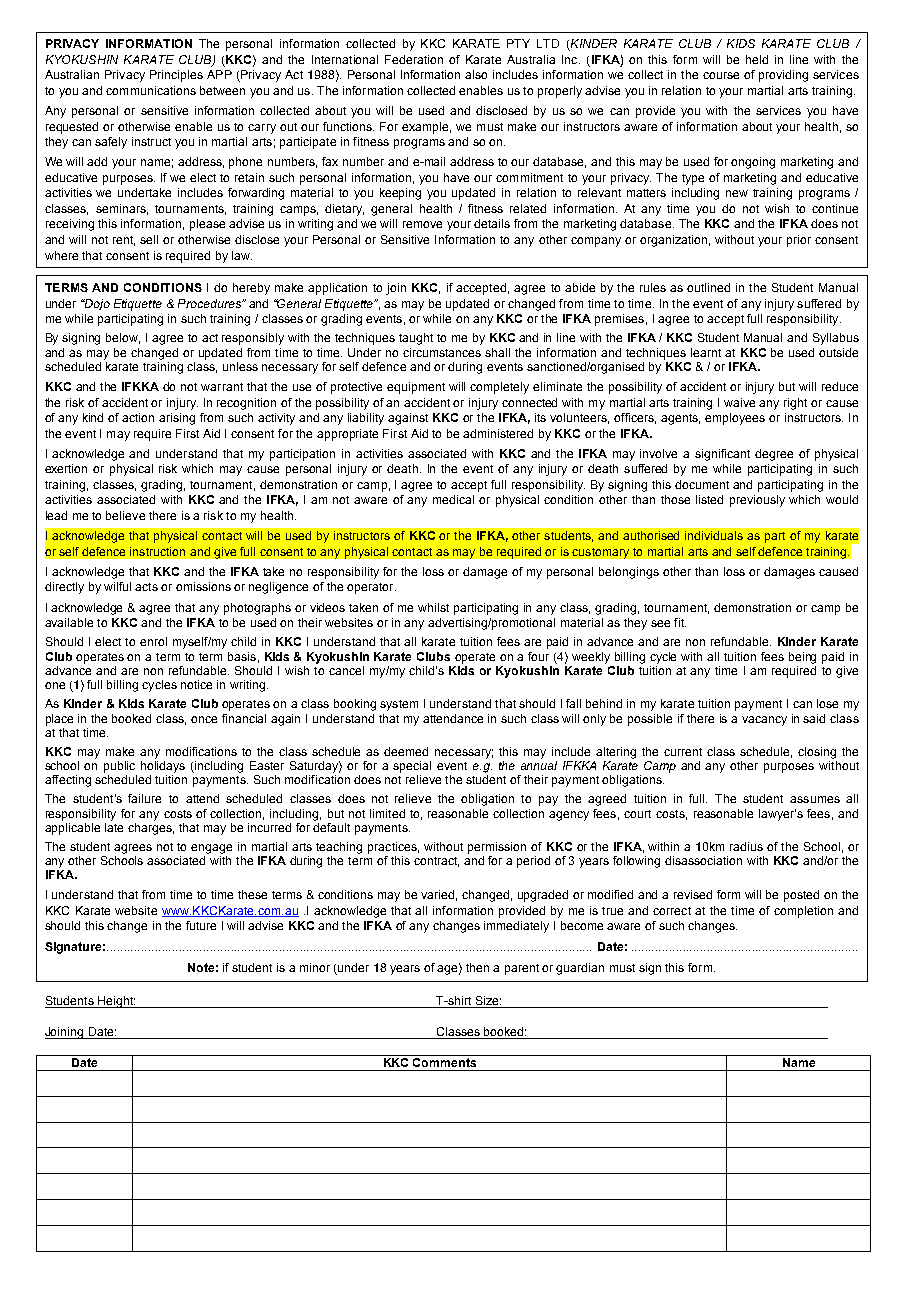  I want to click on Principles, so click(176, 76).
